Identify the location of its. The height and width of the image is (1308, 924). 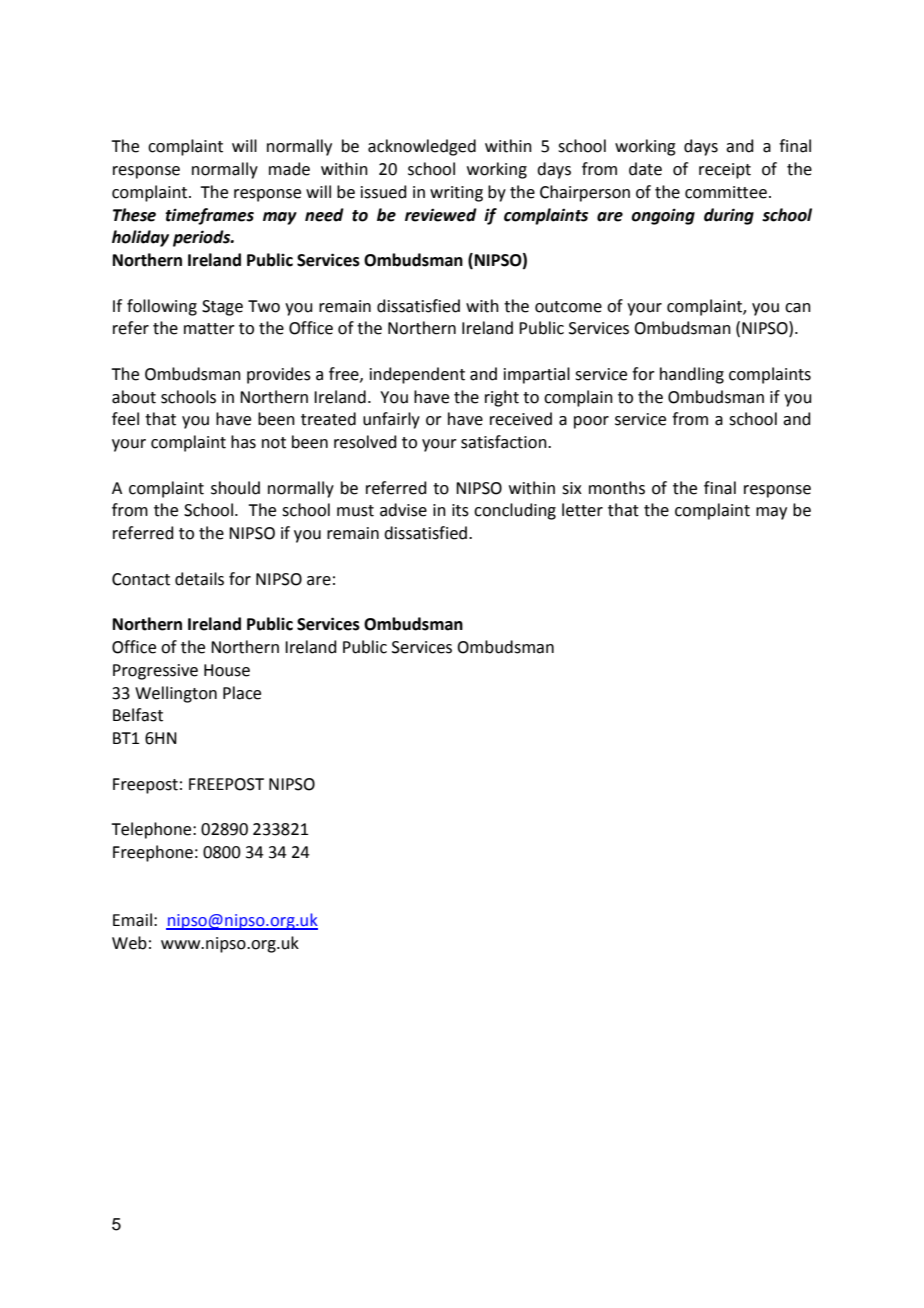
(460, 510).
